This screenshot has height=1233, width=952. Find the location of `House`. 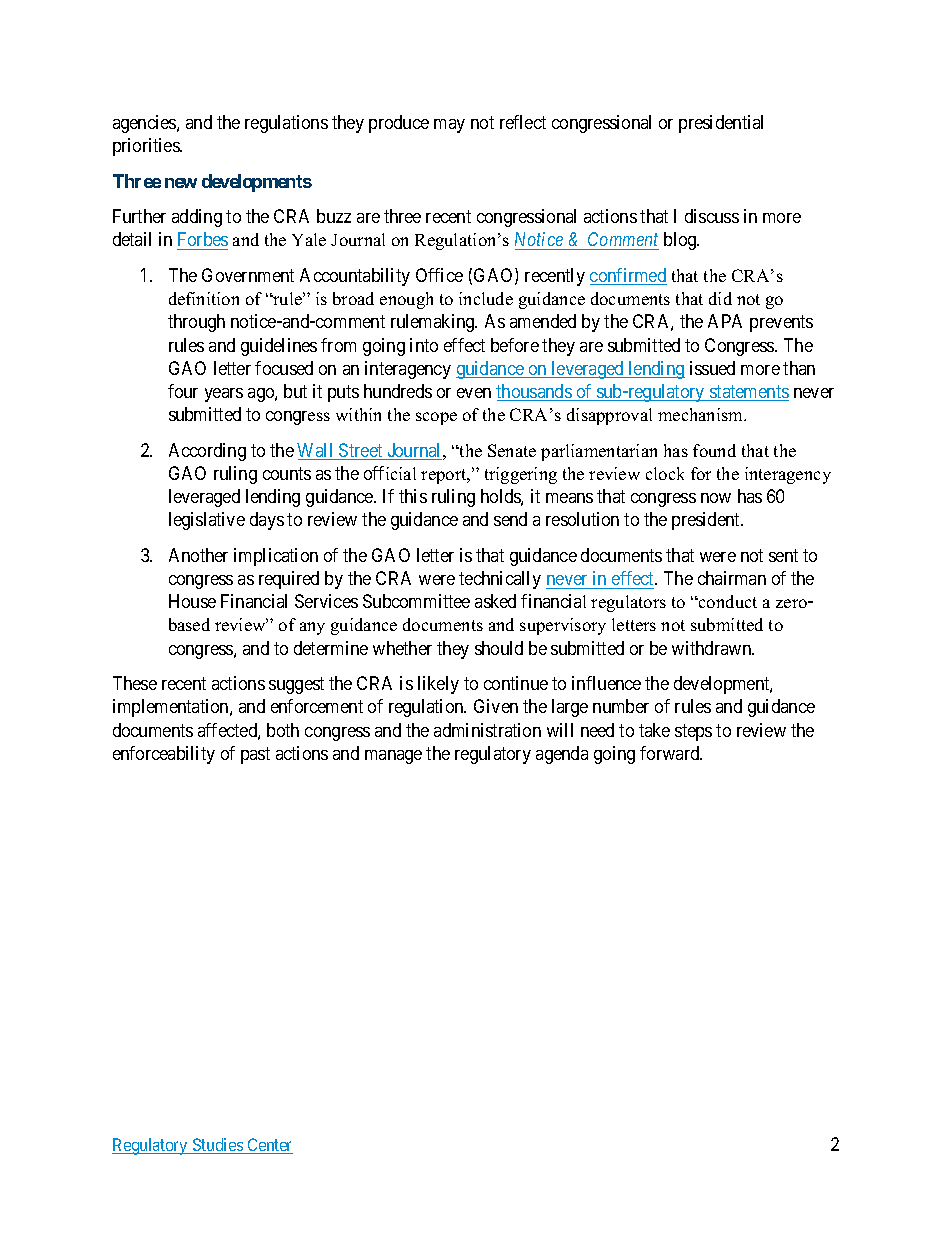

House is located at coordinates (192, 601).
